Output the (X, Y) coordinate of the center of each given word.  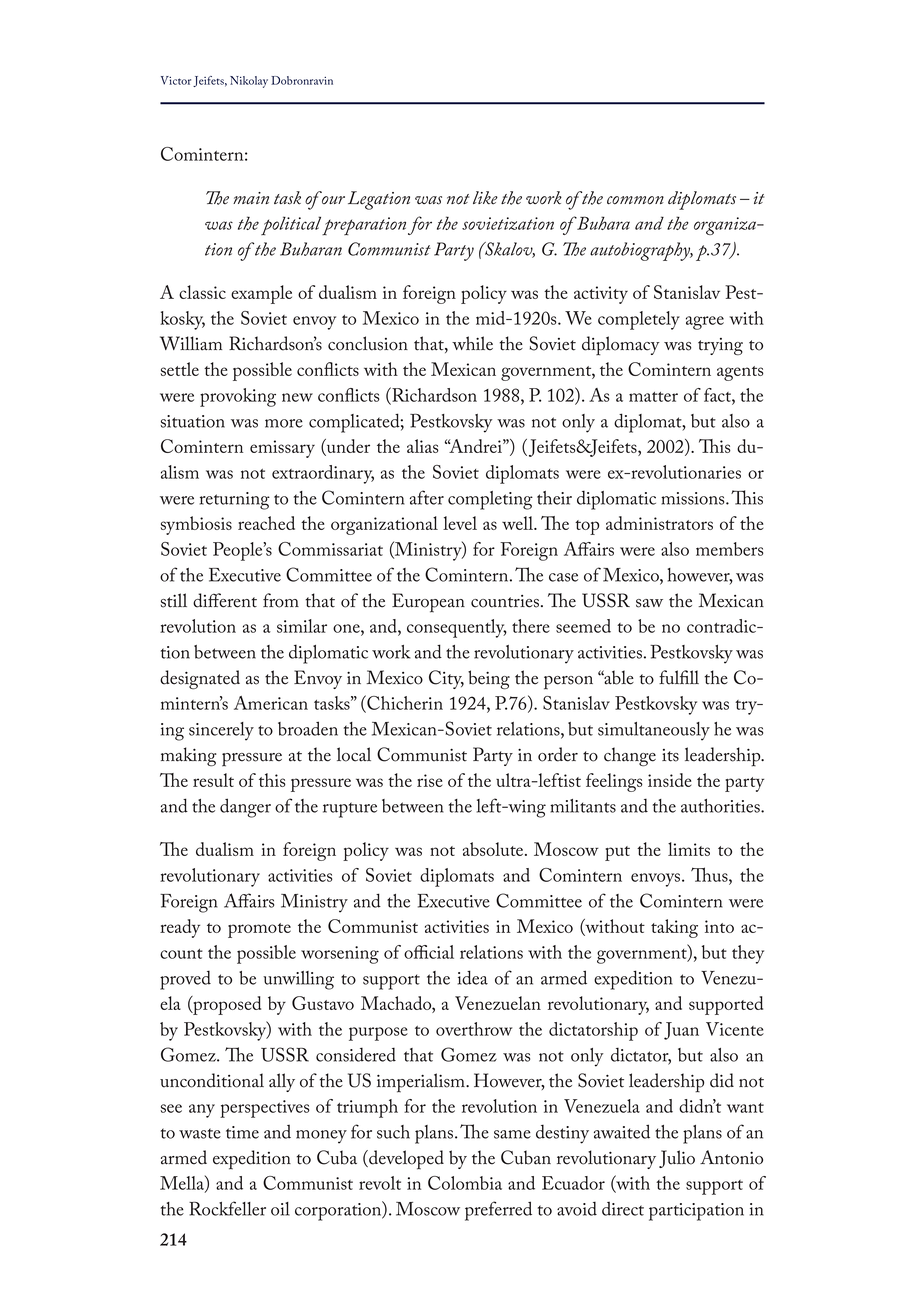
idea (473, 977)
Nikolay (249, 82)
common (635, 200)
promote (259, 930)
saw (649, 603)
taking (674, 928)
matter (653, 397)
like (485, 198)
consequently (457, 628)
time (242, 1132)
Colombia (465, 1183)
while (472, 343)
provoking (238, 397)
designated (200, 679)
